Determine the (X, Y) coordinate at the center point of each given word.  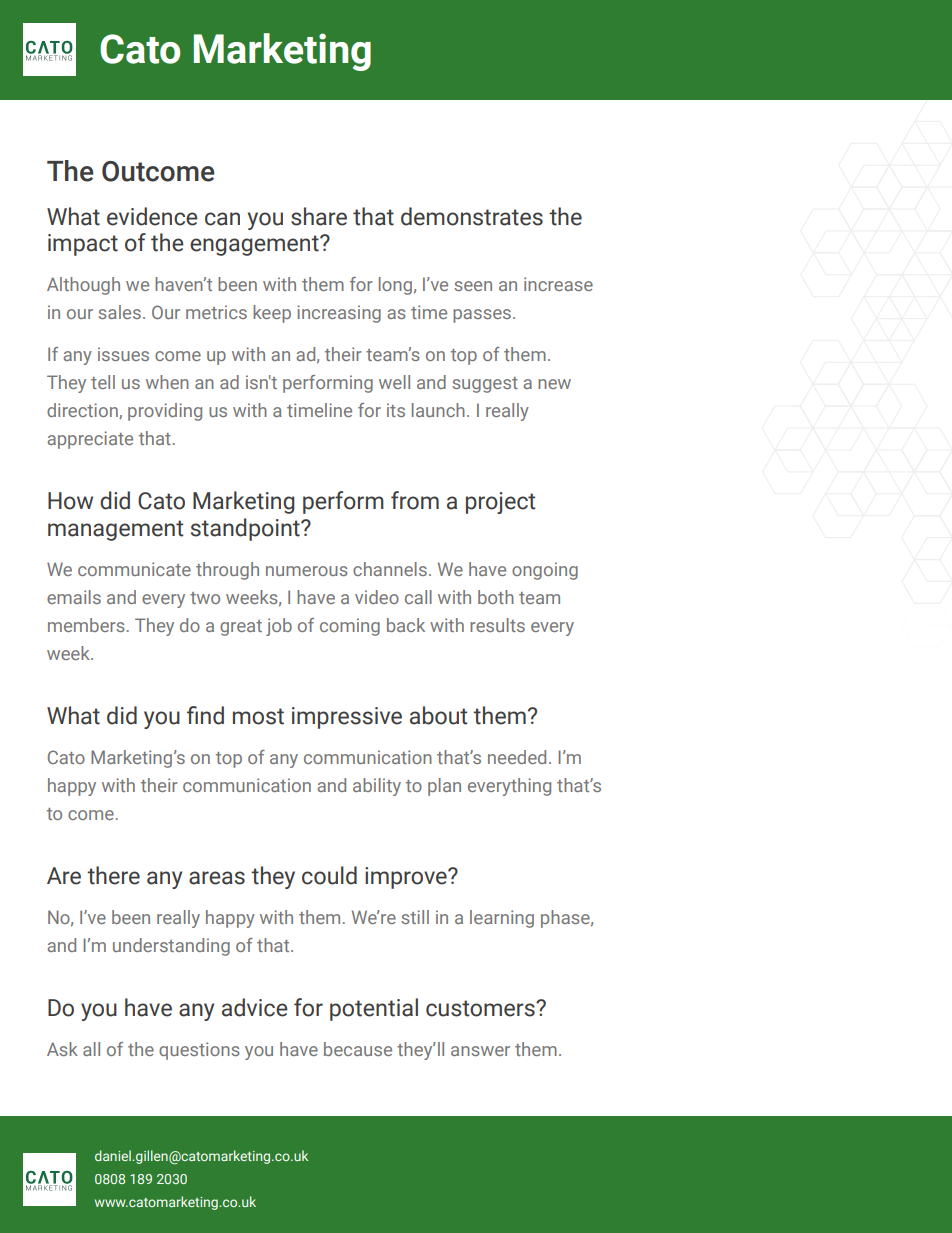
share (319, 216)
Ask (62, 1049)
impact (83, 245)
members (86, 625)
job (279, 627)
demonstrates (472, 216)
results (497, 625)
